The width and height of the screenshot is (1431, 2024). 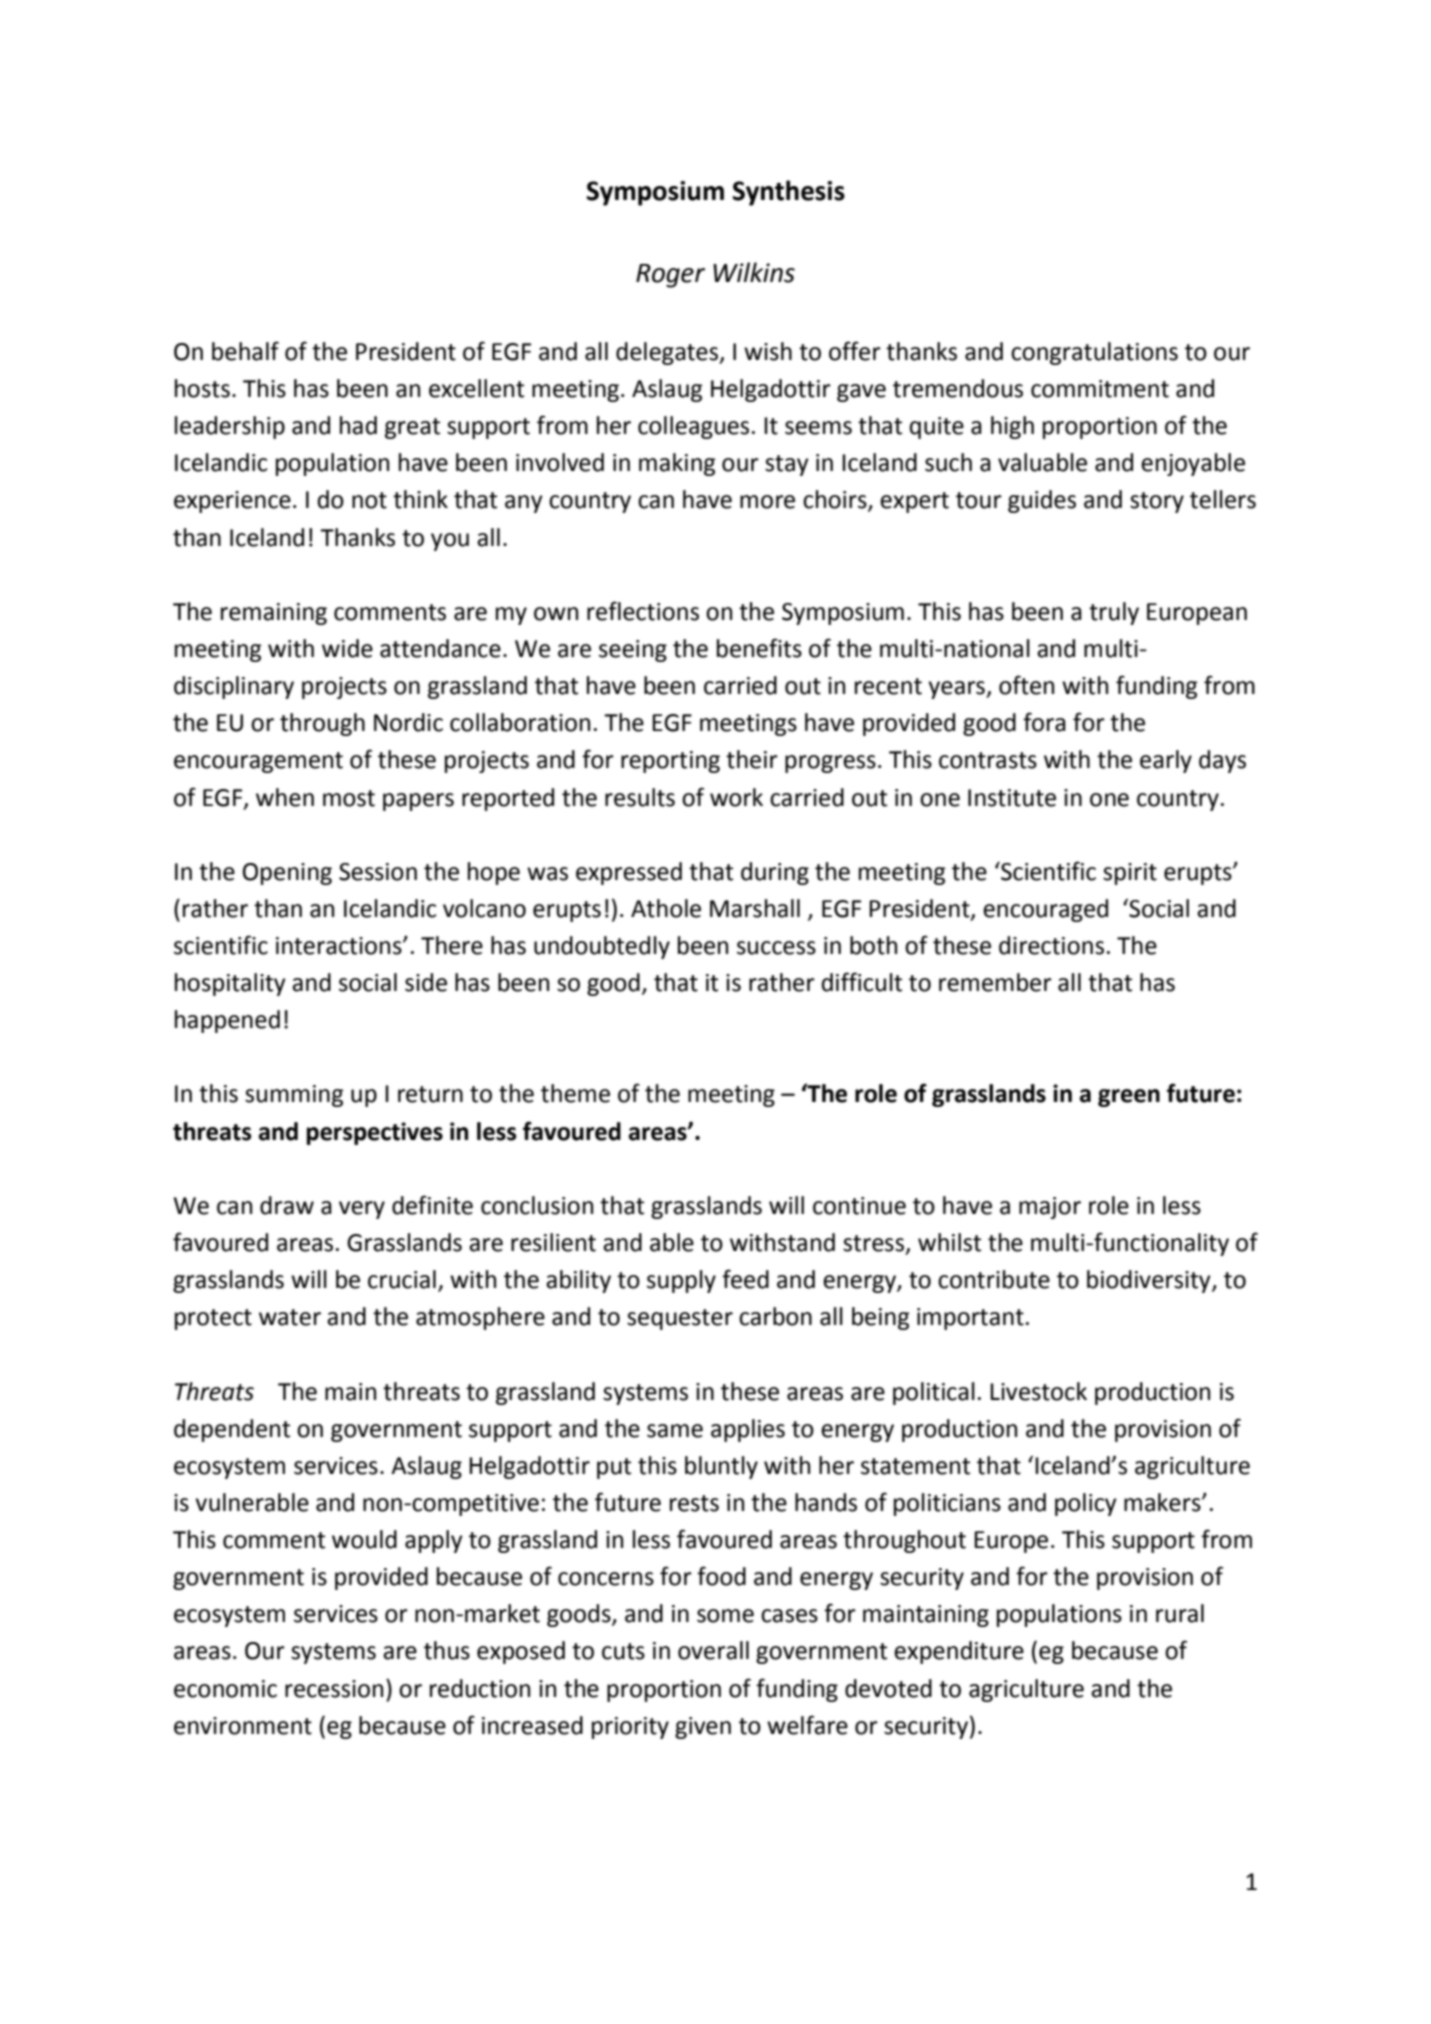 I want to click on fora, so click(x=1044, y=722).
